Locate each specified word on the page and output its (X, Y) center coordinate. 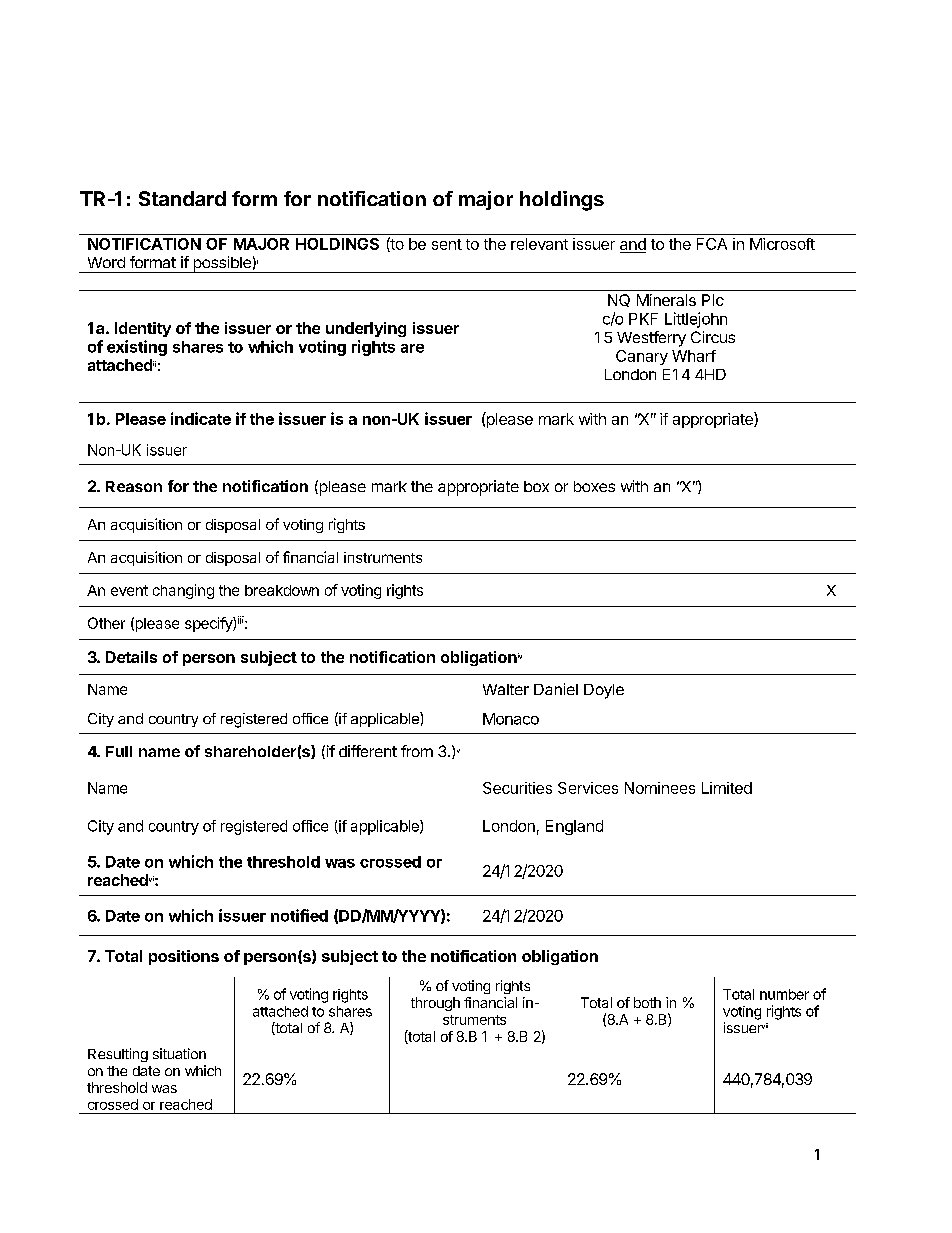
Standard (182, 198)
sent (447, 244)
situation (179, 1053)
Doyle (604, 691)
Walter (506, 689)
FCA (712, 244)
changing (183, 591)
